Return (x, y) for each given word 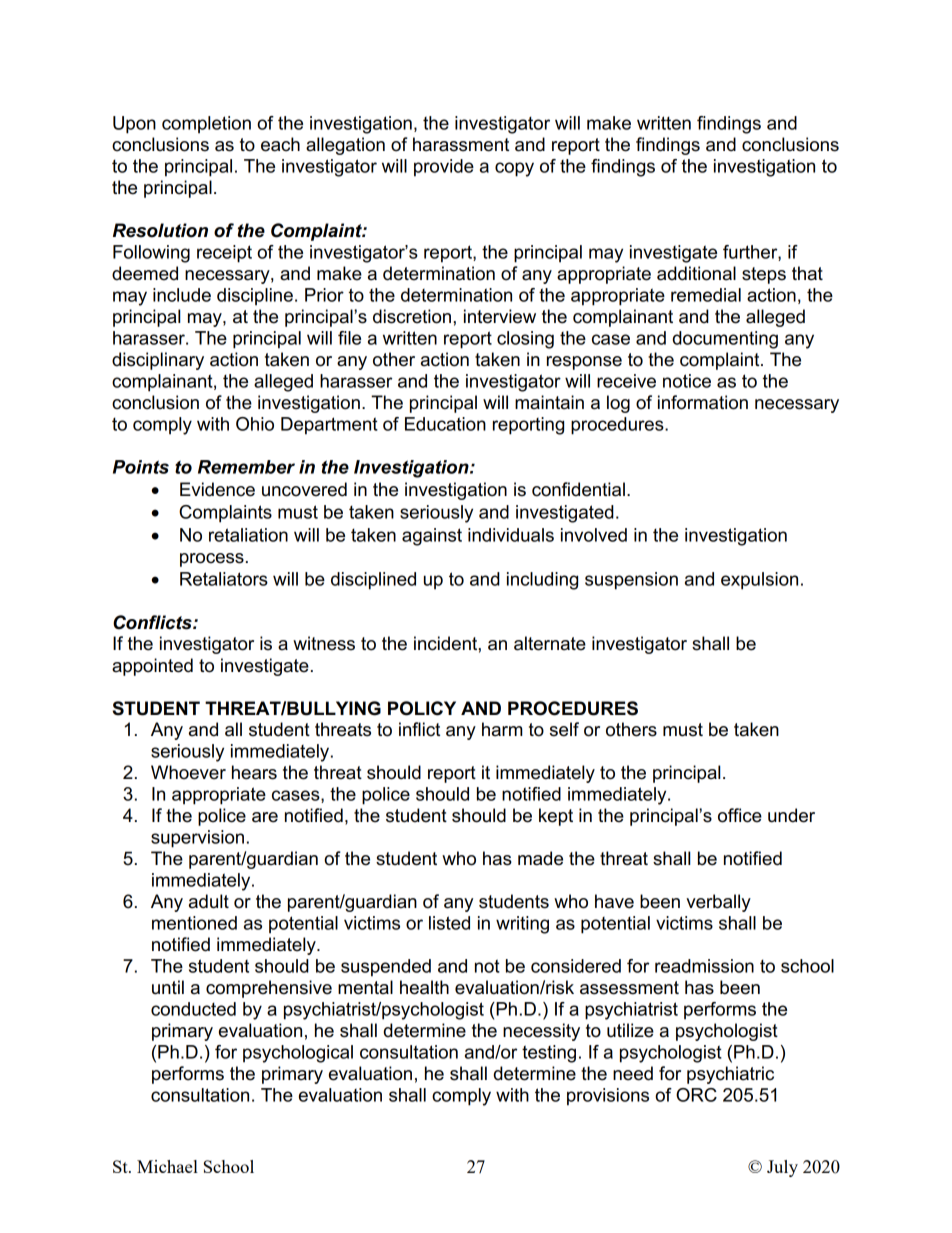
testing (549, 1054)
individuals (511, 535)
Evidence (217, 489)
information (703, 402)
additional (696, 273)
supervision (197, 839)
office (740, 815)
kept (556, 817)
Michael (167, 1166)
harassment (461, 144)
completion (206, 125)
